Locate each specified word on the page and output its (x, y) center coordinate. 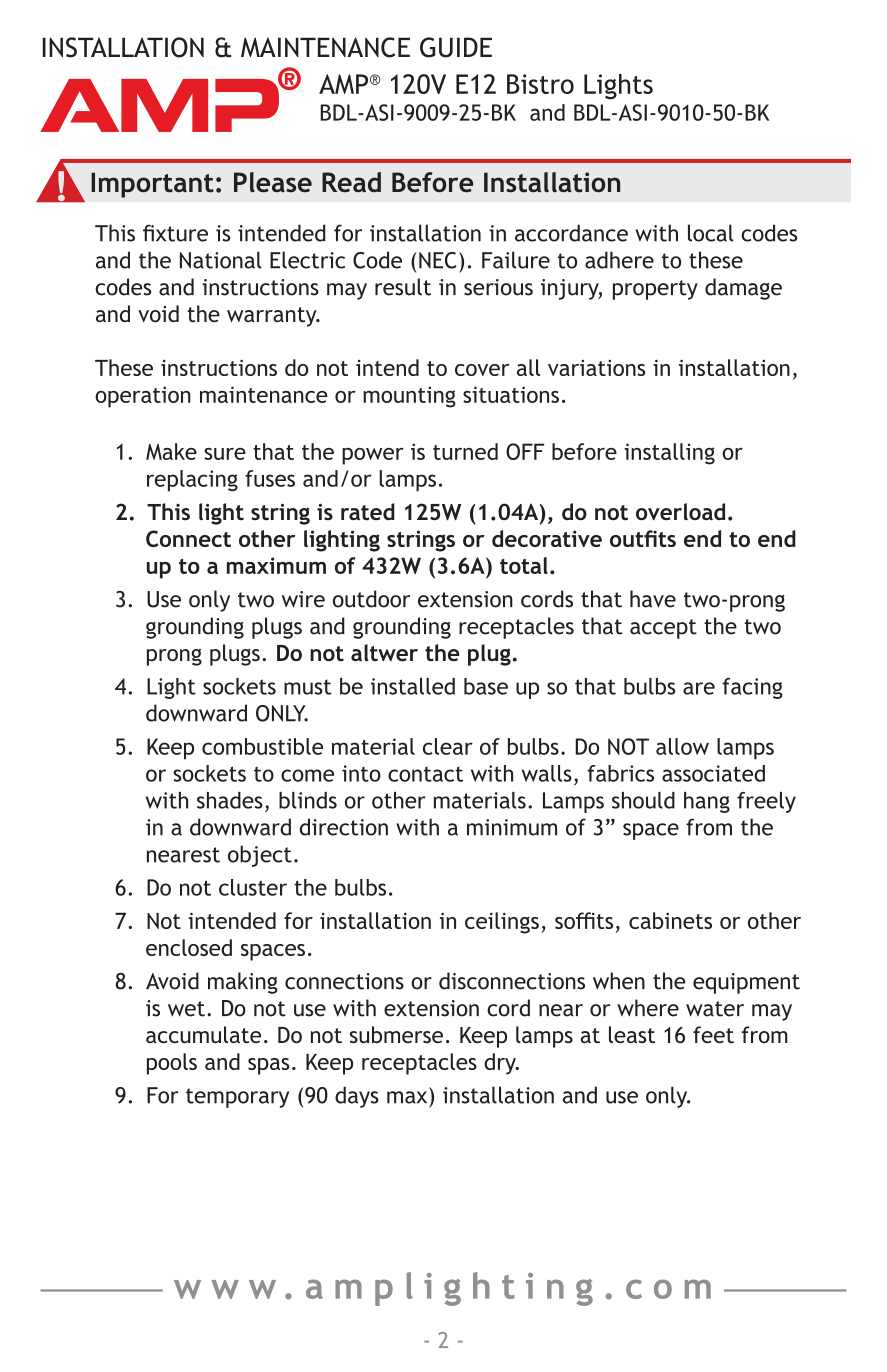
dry (501, 1064)
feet (713, 1034)
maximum (276, 565)
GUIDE (456, 47)
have (653, 599)
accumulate (203, 1034)
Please (273, 182)
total (524, 565)
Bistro (540, 84)
